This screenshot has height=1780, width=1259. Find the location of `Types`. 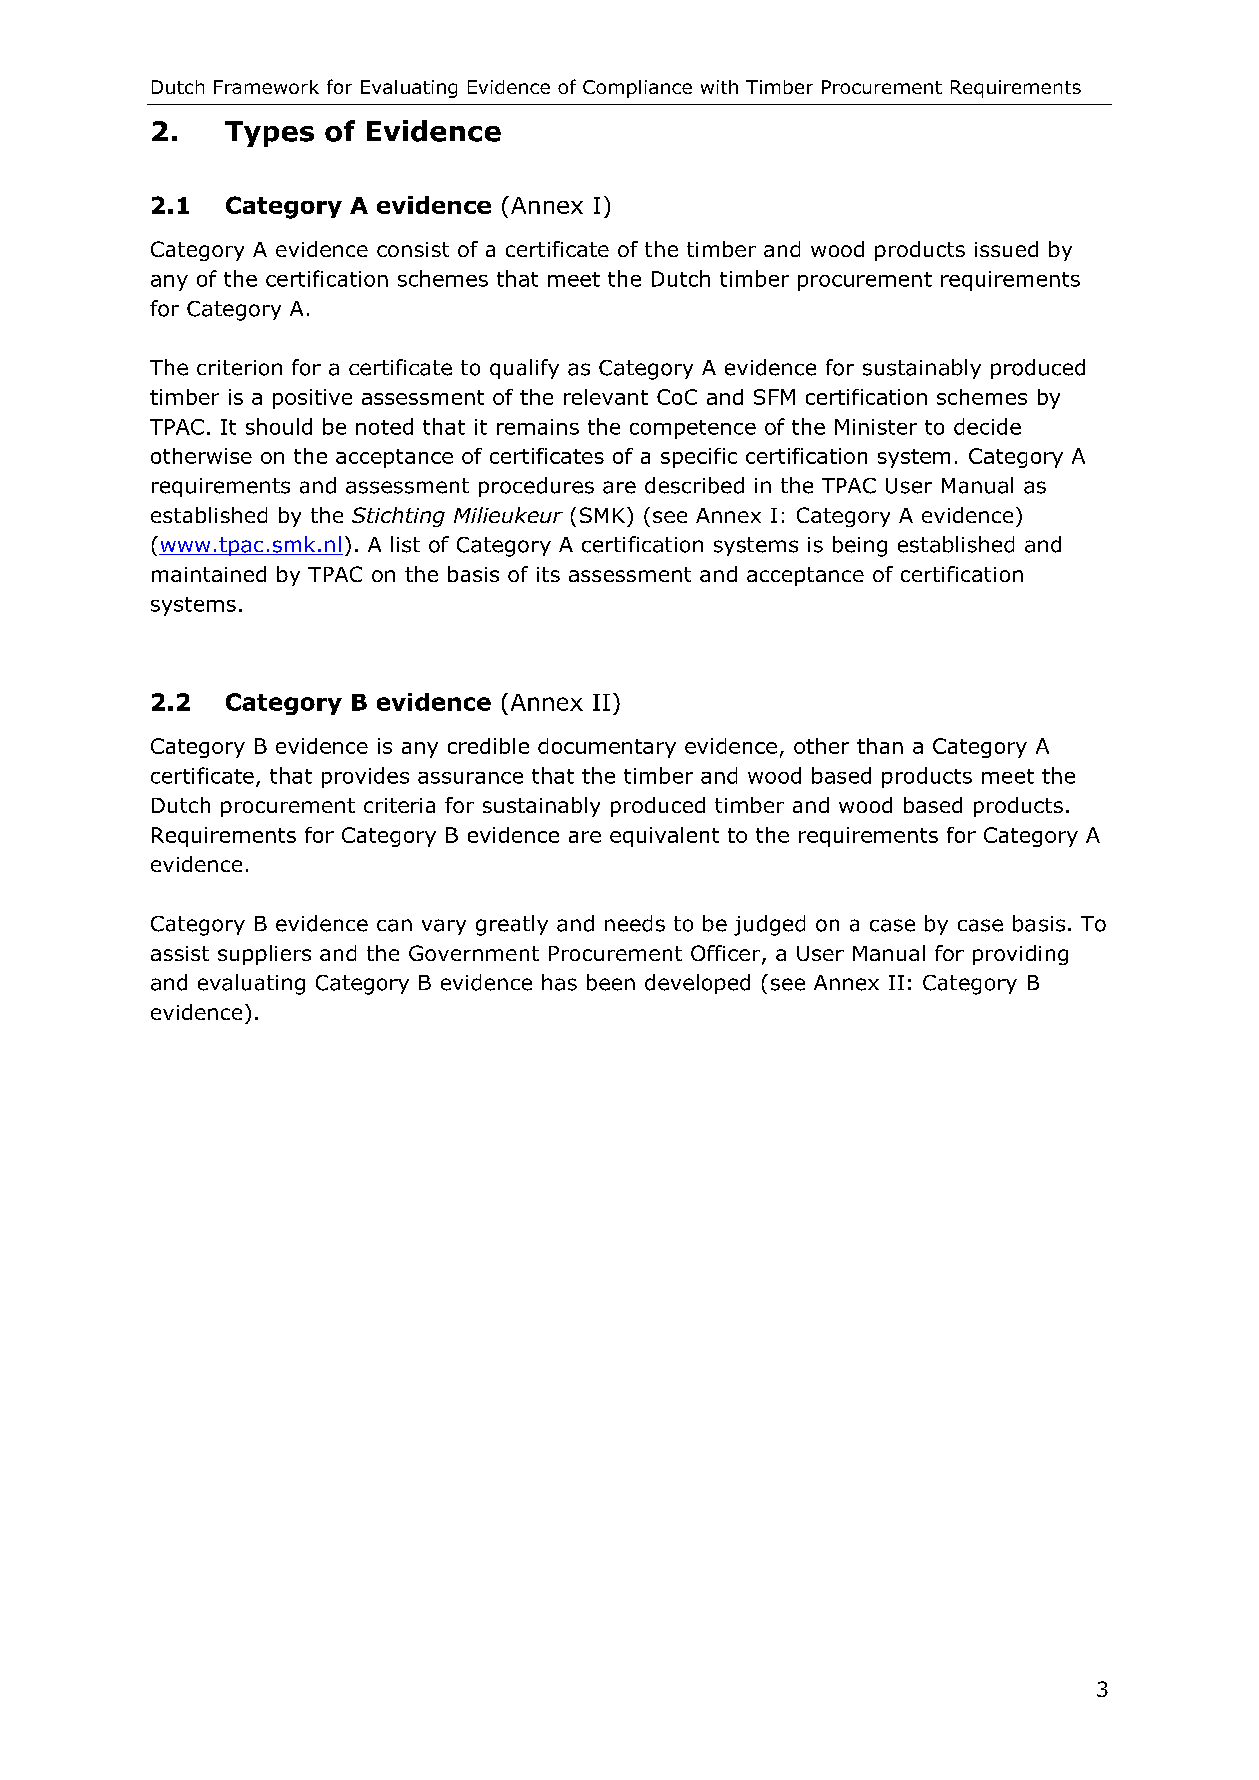

Types is located at coordinates (269, 134).
